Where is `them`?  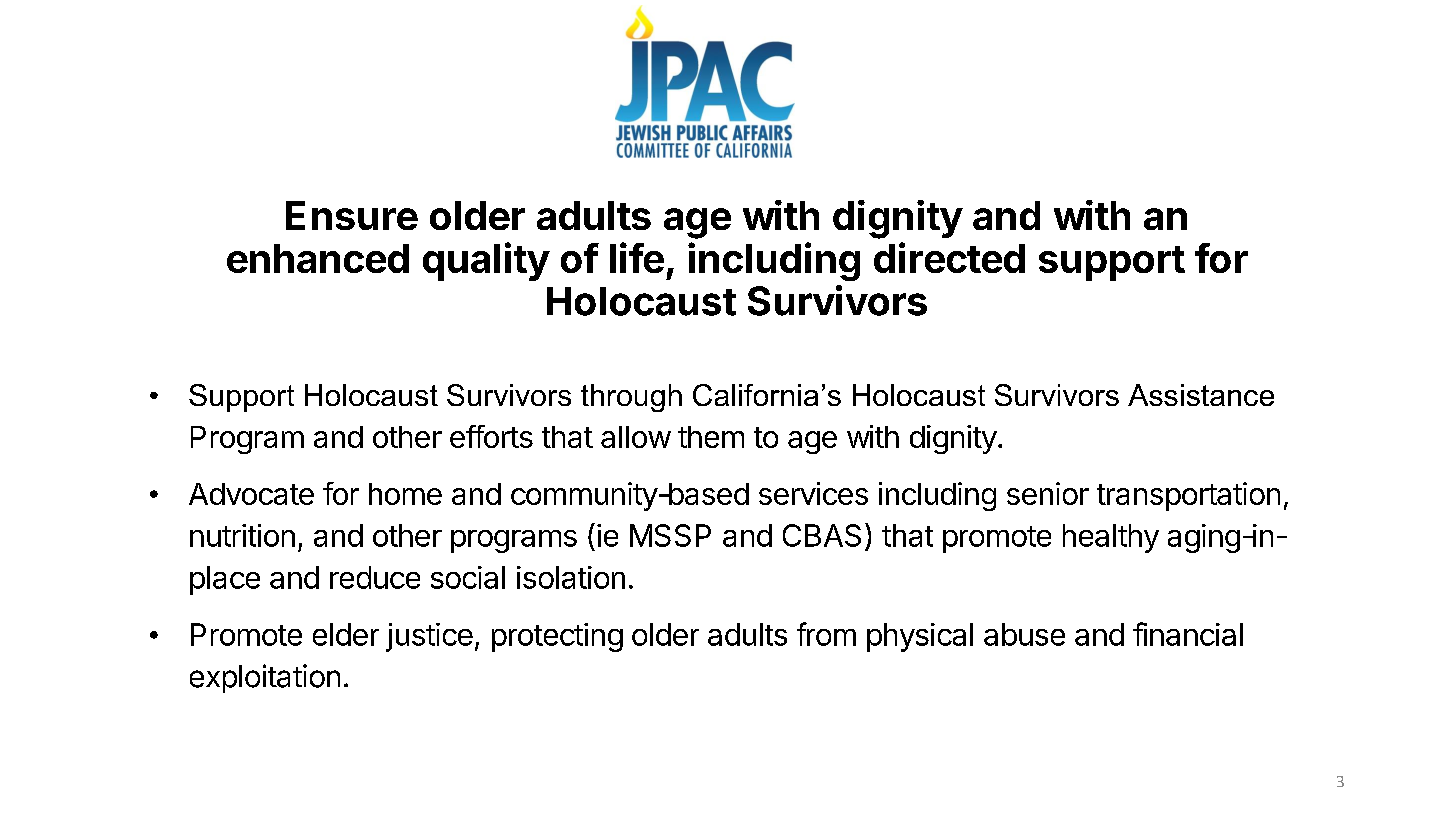 them is located at coordinates (711, 437).
